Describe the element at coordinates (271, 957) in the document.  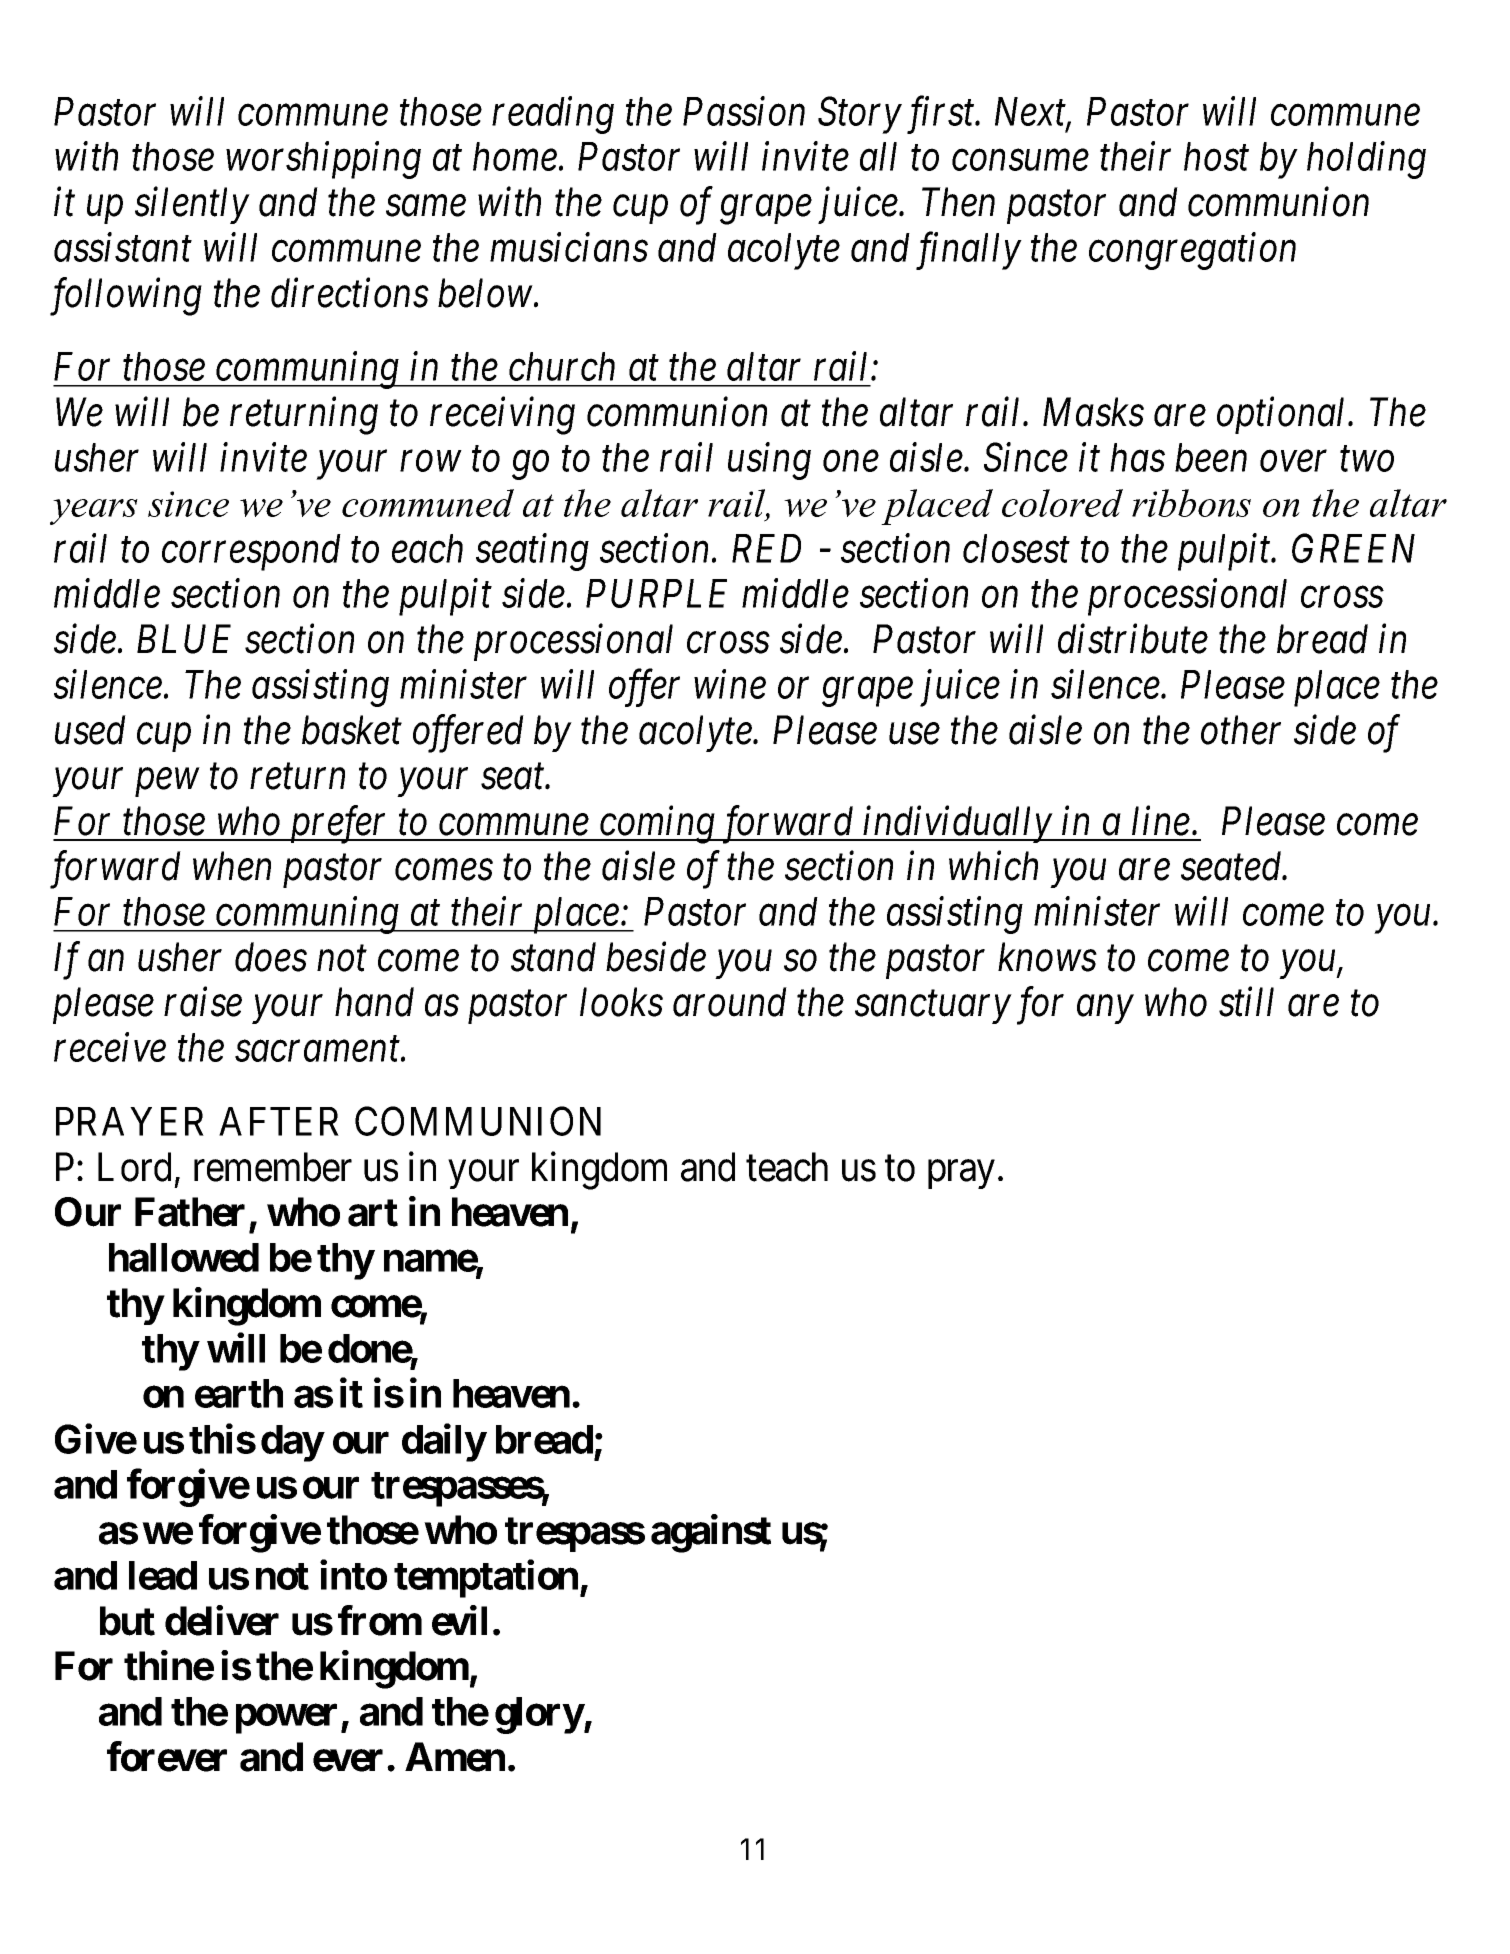
I see `does` at that location.
